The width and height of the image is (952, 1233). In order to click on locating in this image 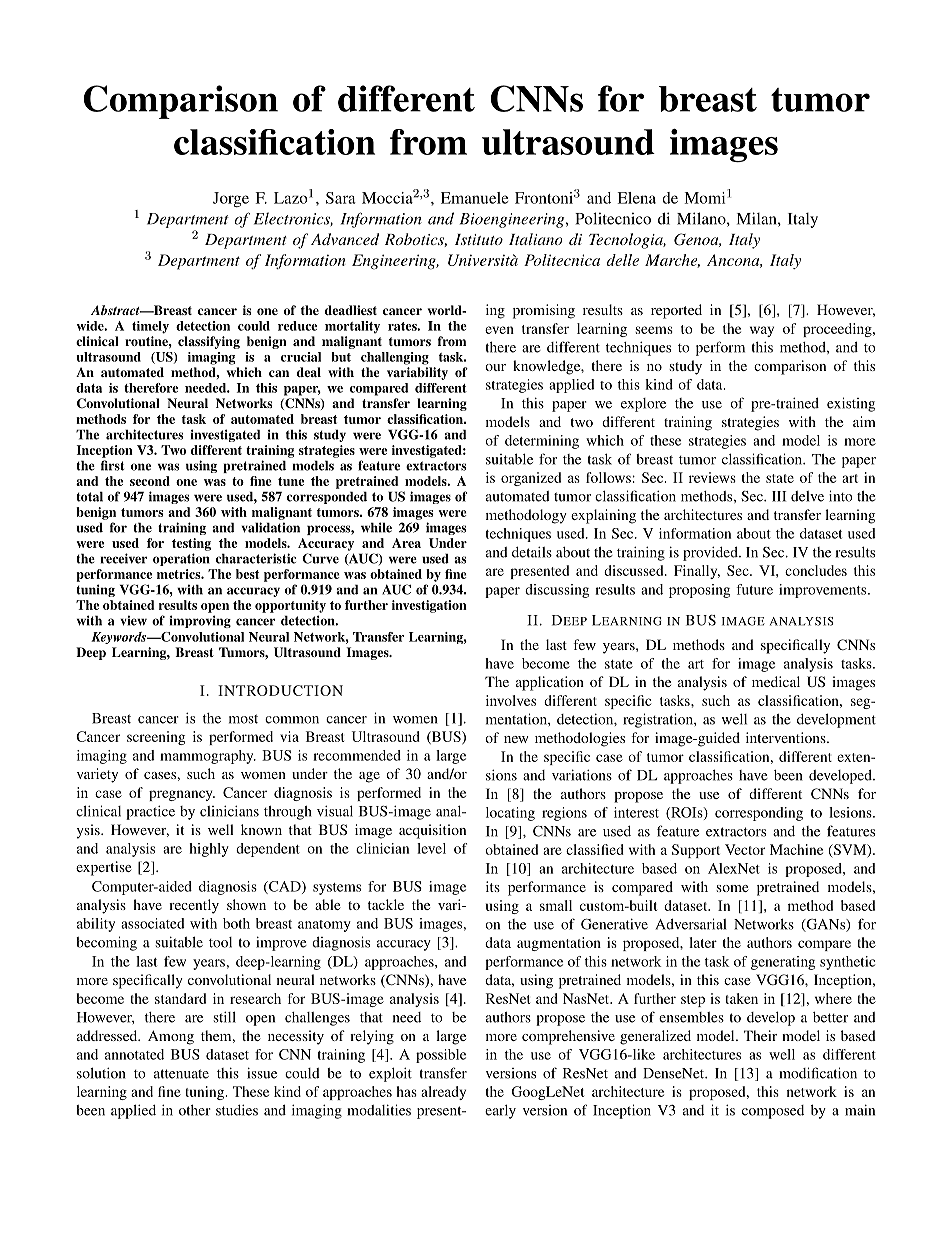, I will do `click(510, 814)`.
